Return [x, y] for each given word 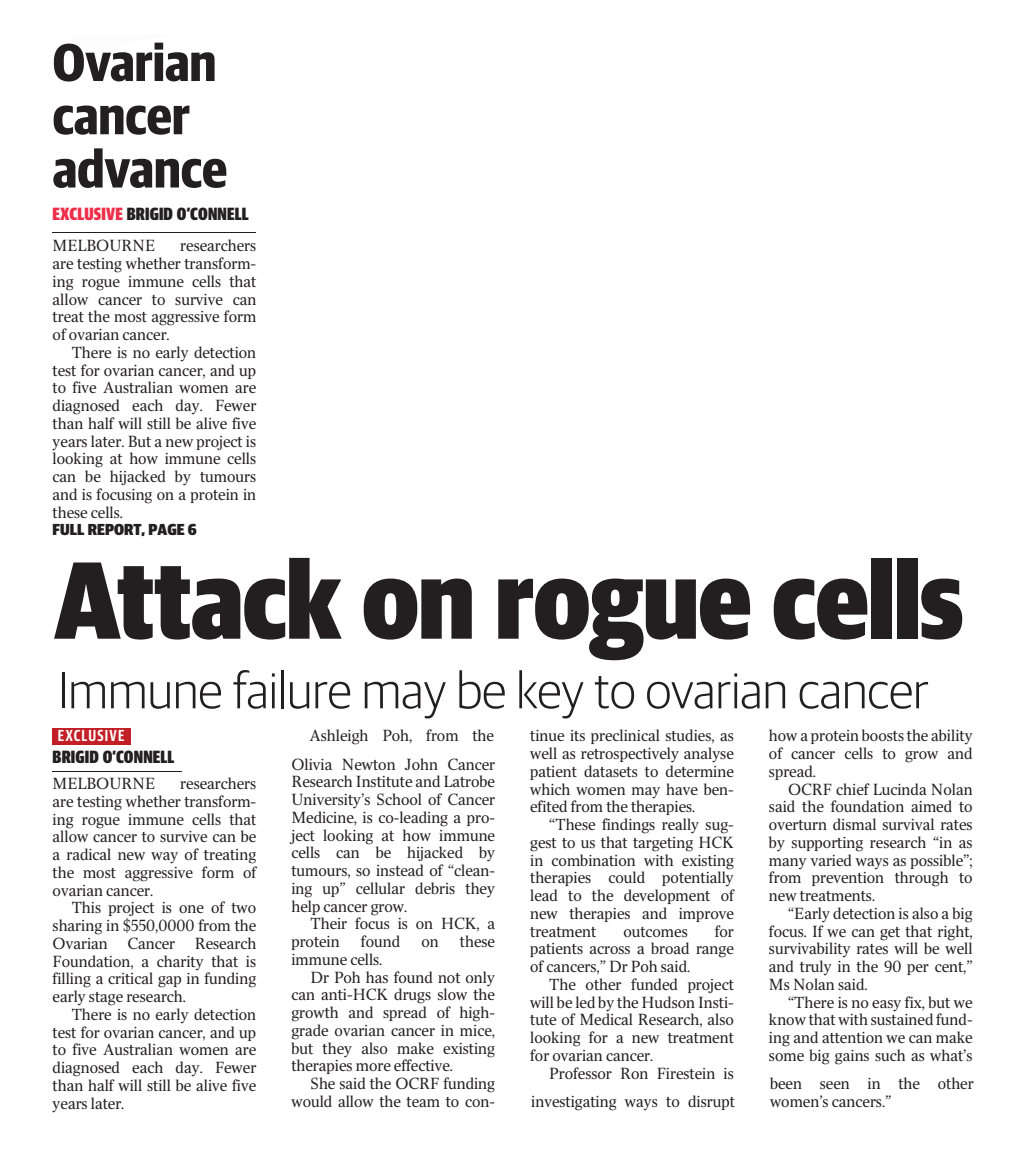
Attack [198, 599]
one [191, 909]
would [311, 1101]
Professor [581, 1073]
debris [435, 888]
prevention [848, 879]
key [551, 694]
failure [291, 689]
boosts [883, 735]
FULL [68, 529]
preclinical [625, 736]
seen [834, 1085]
